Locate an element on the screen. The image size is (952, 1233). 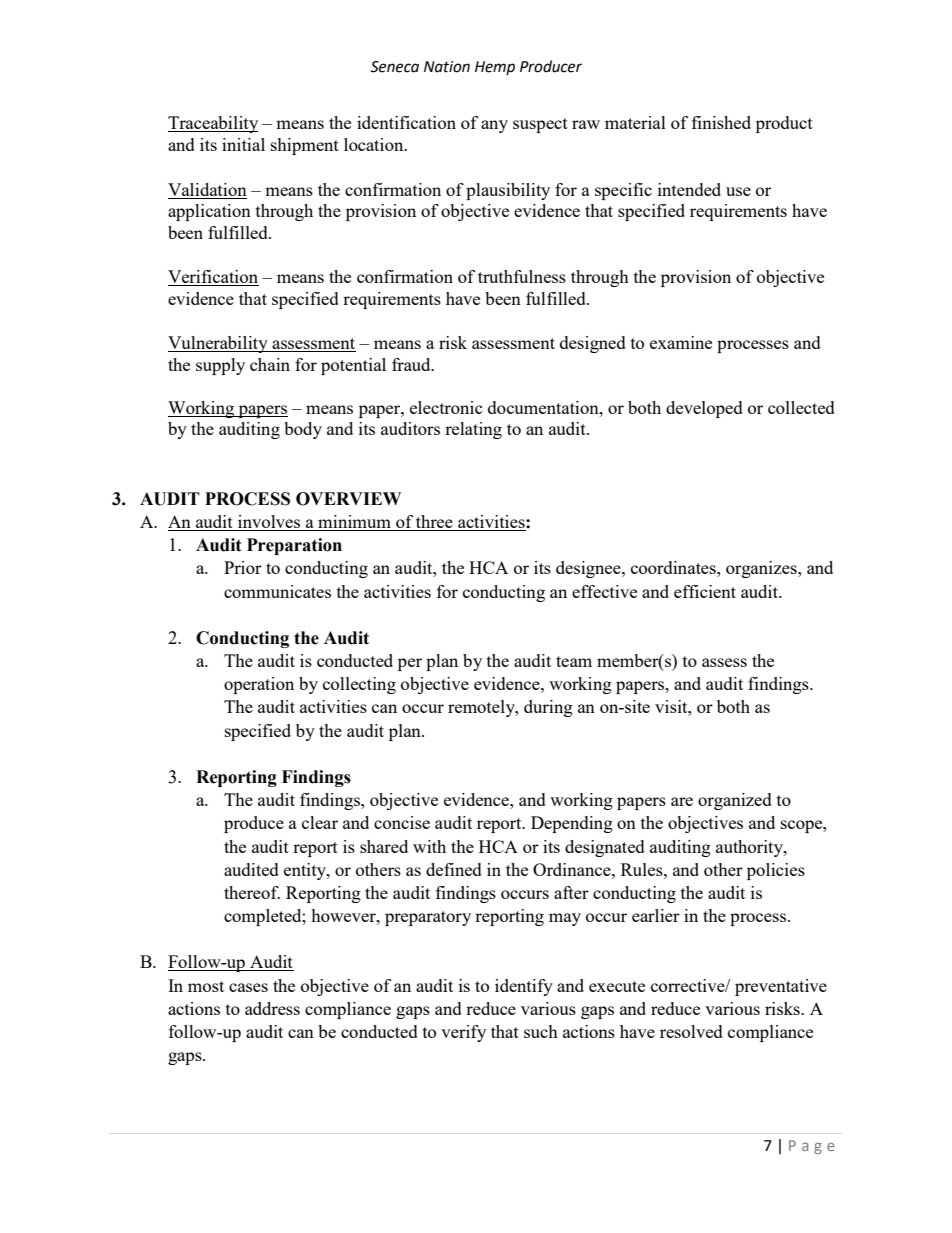
shipment is located at coordinates (305, 146).
